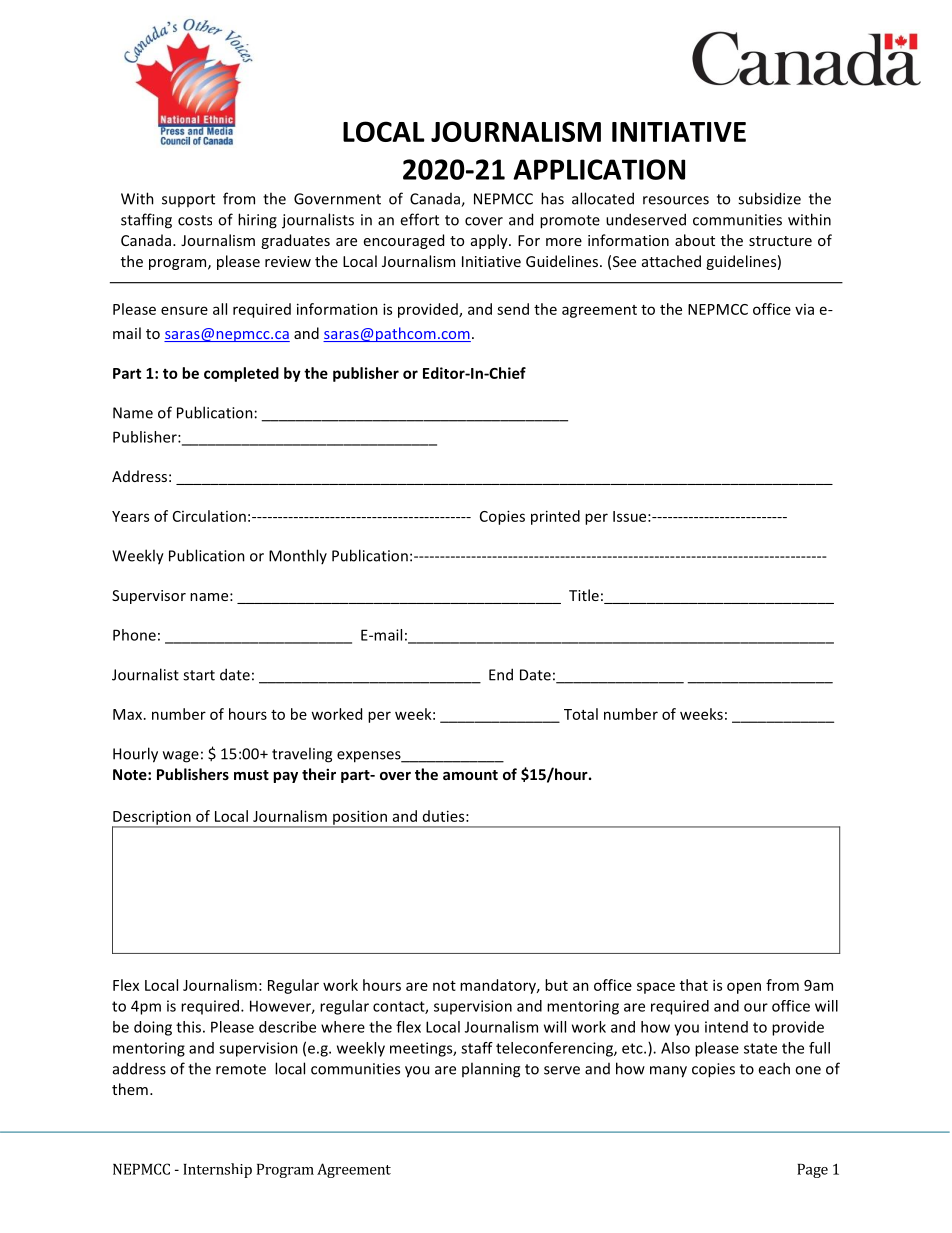  What do you see at coordinates (581, 714) in the document?
I see `Total` at bounding box center [581, 714].
